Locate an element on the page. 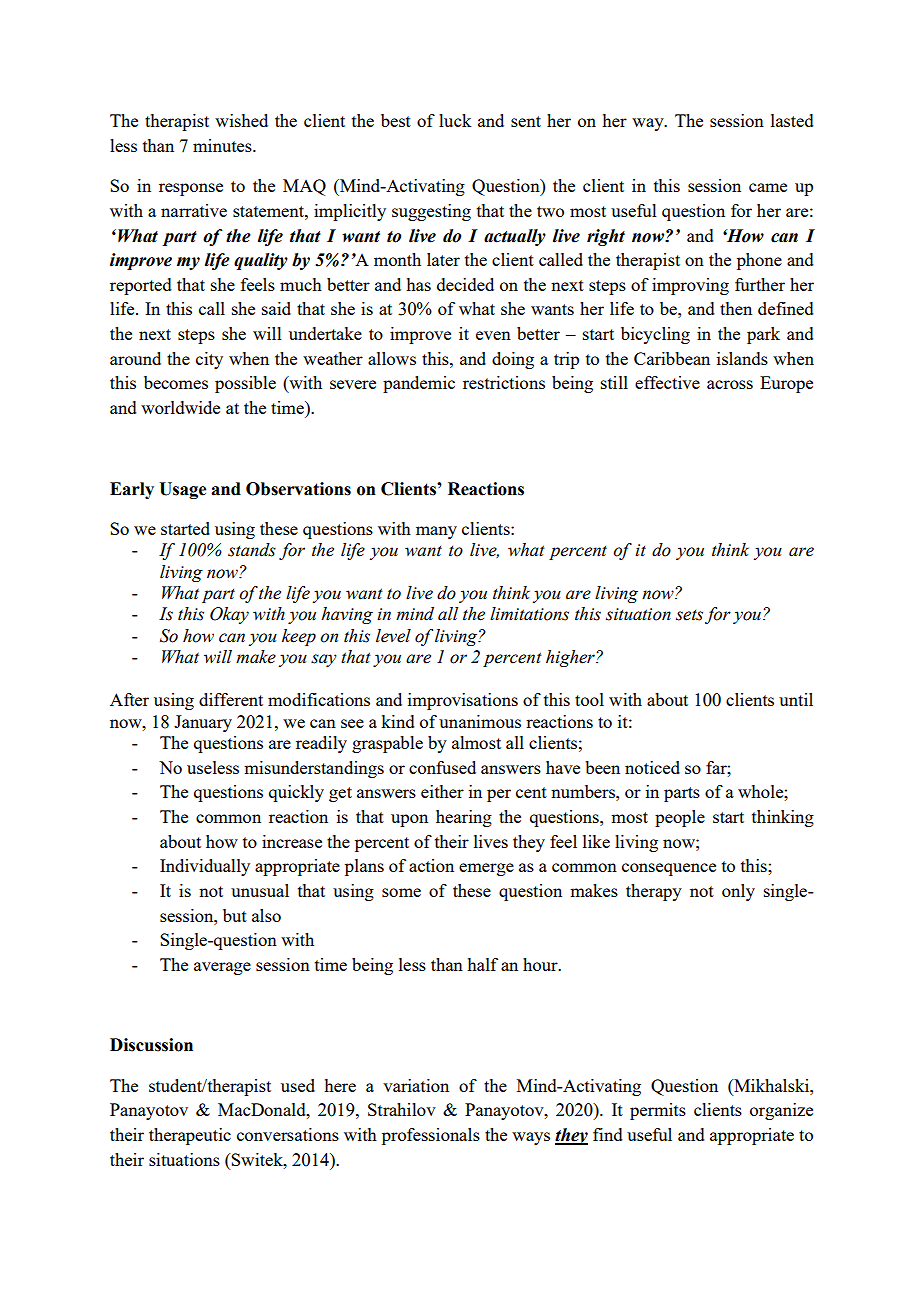  luck is located at coordinates (455, 120).
